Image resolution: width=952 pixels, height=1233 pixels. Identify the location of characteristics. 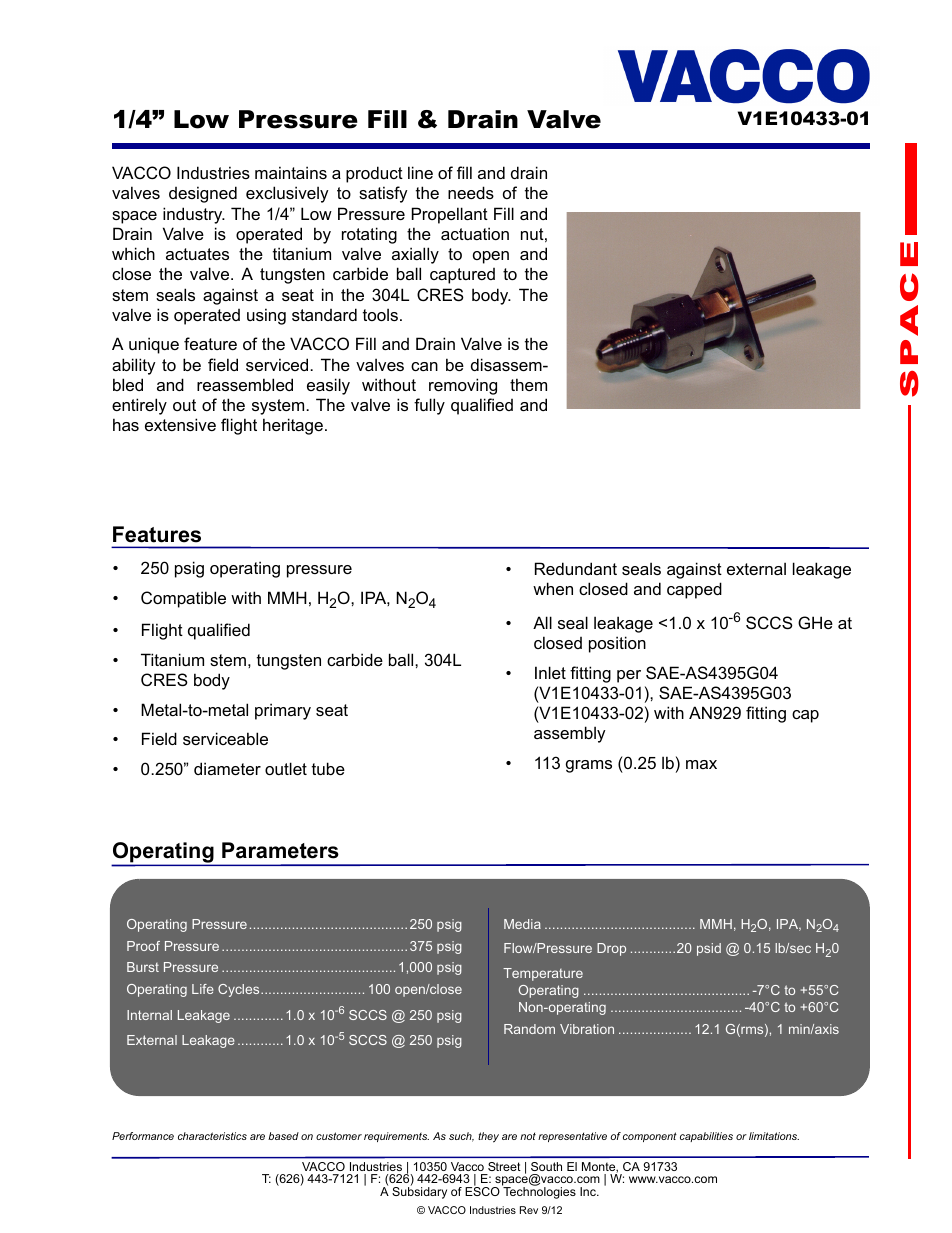
(212, 1136).
